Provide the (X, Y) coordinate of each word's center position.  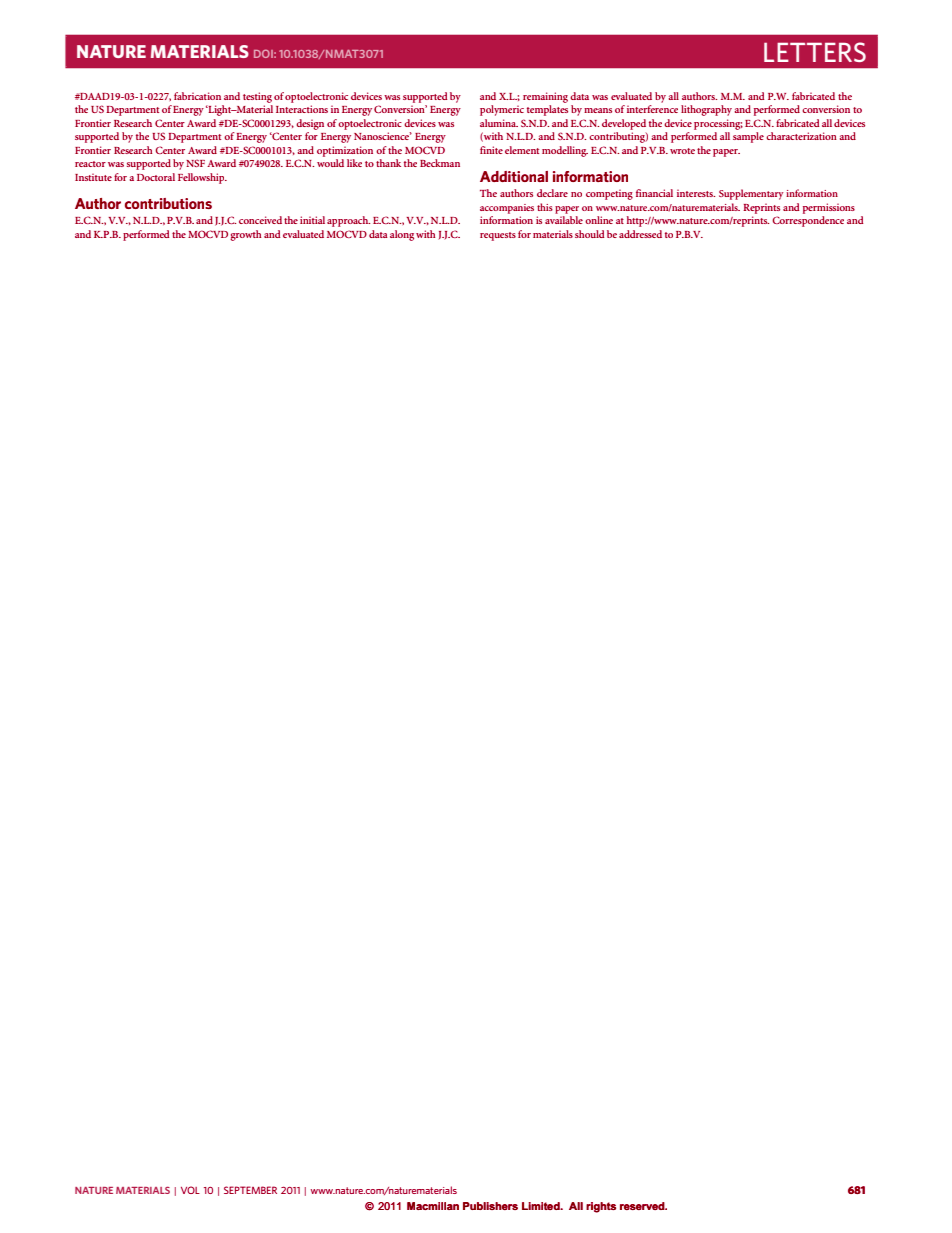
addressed (640, 234)
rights (601, 1207)
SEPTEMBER (250, 1190)
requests (498, 236)
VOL (190, 1190)
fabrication (197, 96)
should (589, 234)
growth (245, 235)
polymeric (502, 110)
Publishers (490, 1206)
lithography (706, 110)
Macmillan (433, 1206)
